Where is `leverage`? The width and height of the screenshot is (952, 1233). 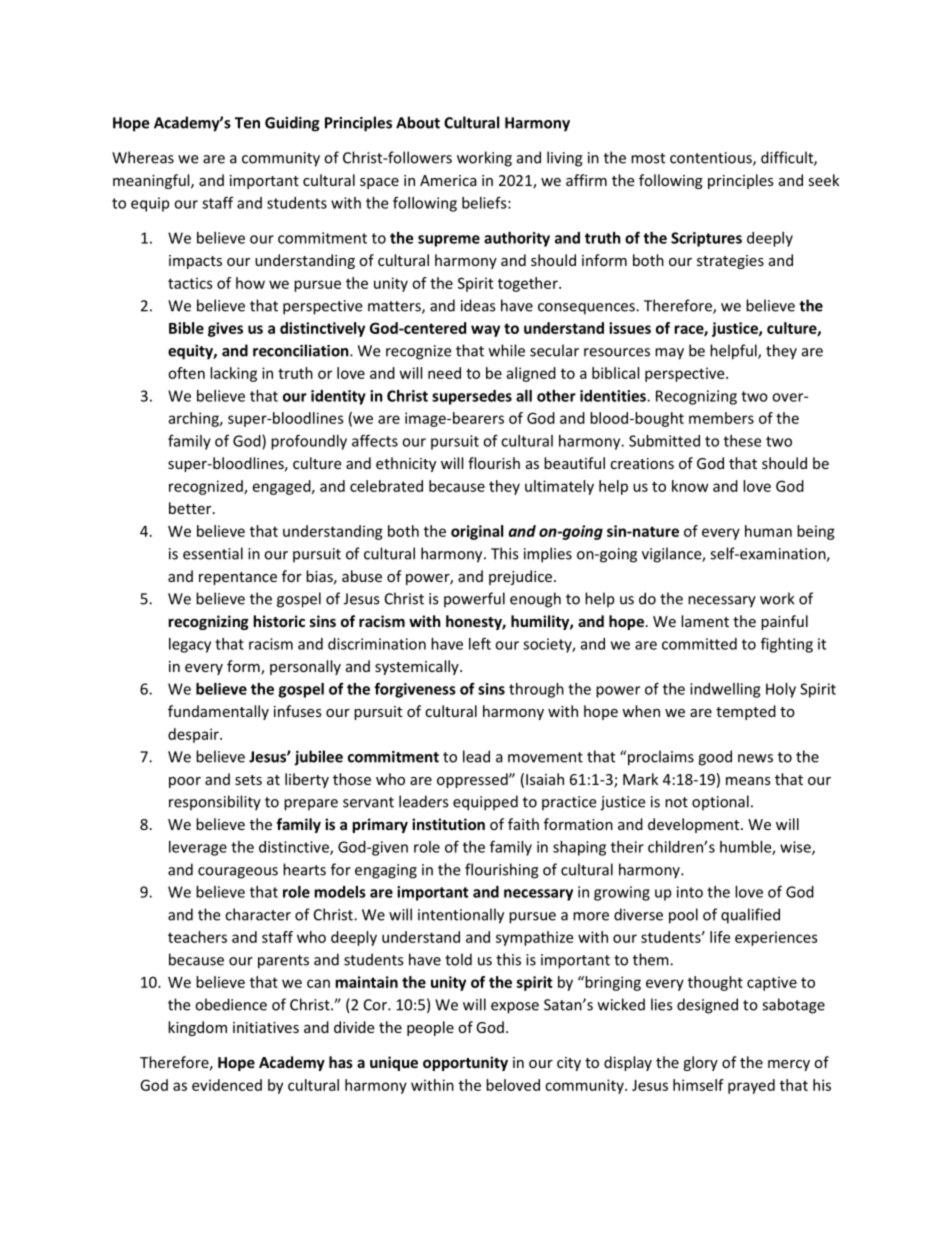 leverage is located at coordinates (198, 848).
